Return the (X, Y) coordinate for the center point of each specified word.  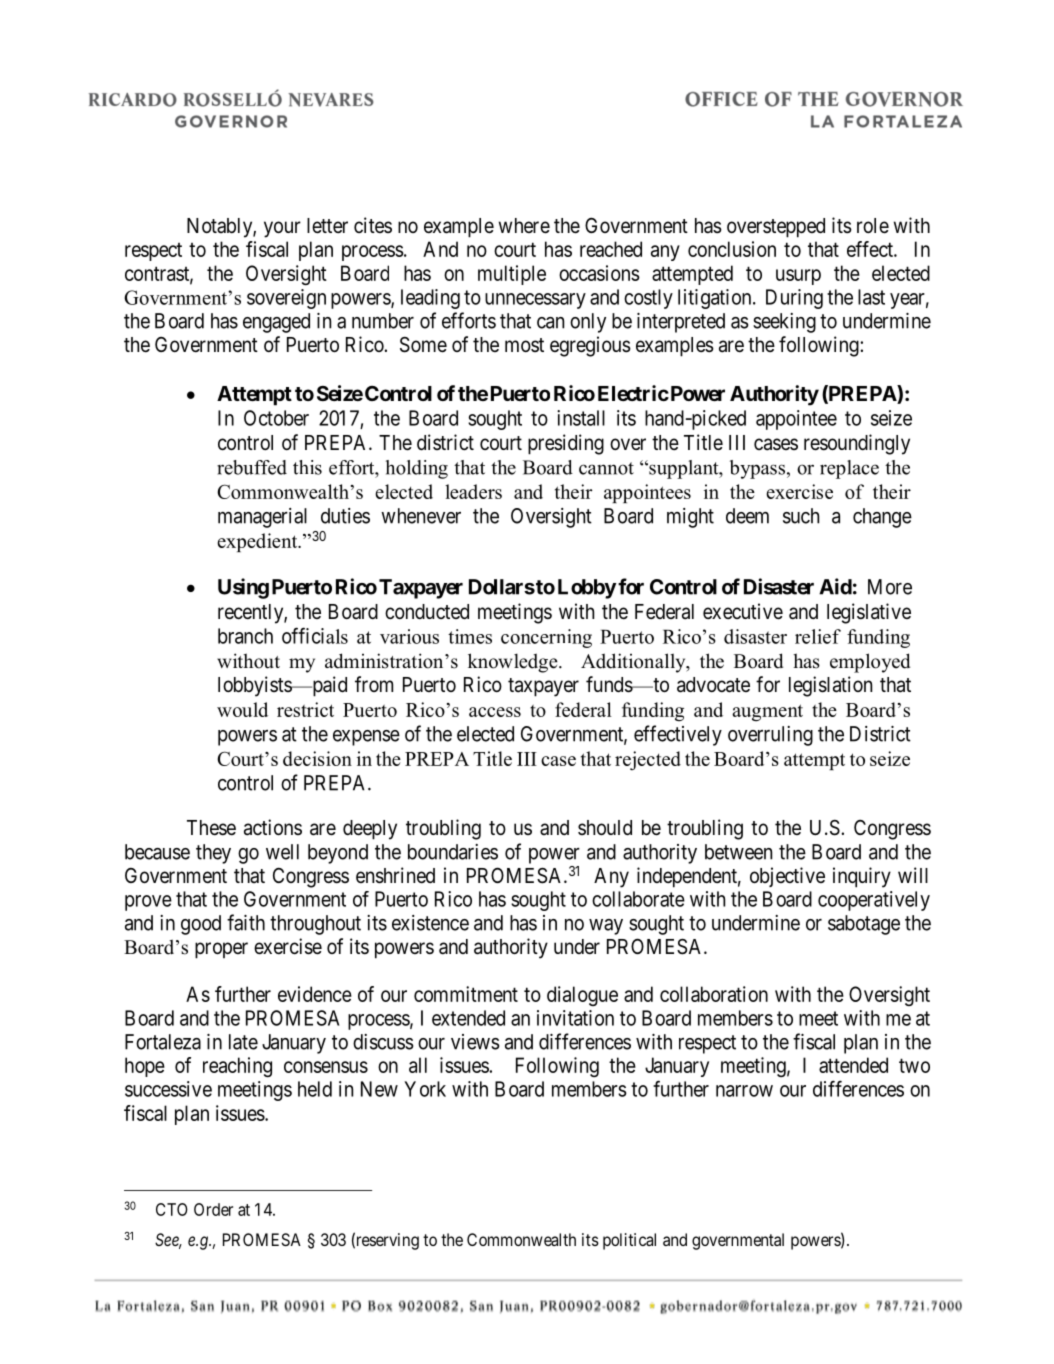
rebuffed (252, 467)
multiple (512, 275)
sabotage (864, 925)
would (242, 709)
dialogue (582, 996)
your (282, 229)
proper (221, 950)
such (801, 516)
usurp (798, 277)
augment (767, 712)
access (495, 712)
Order (213, 1209)
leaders (473, 491)
